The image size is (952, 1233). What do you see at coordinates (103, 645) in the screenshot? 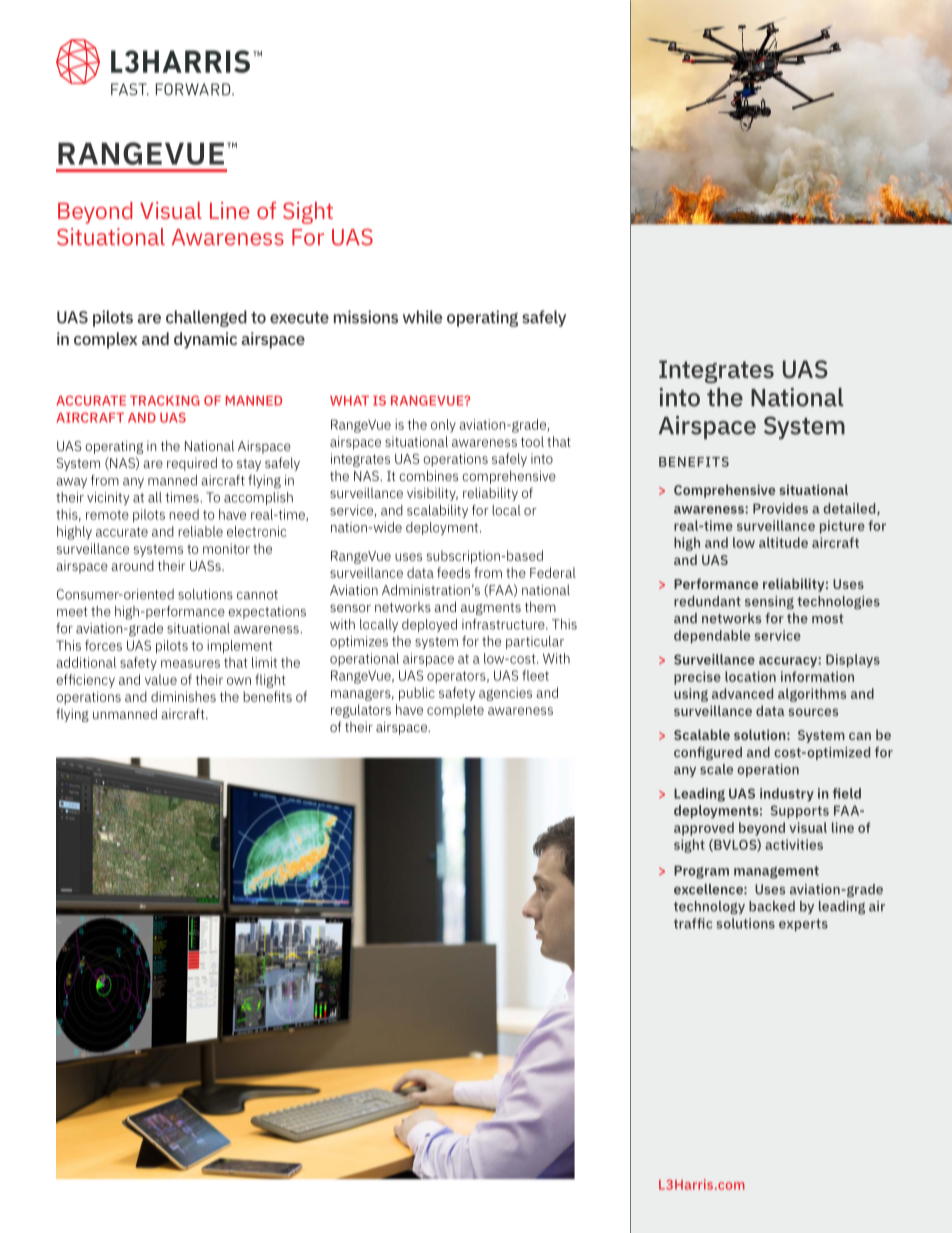
I see `forces` at bounding box center [103, 645].
